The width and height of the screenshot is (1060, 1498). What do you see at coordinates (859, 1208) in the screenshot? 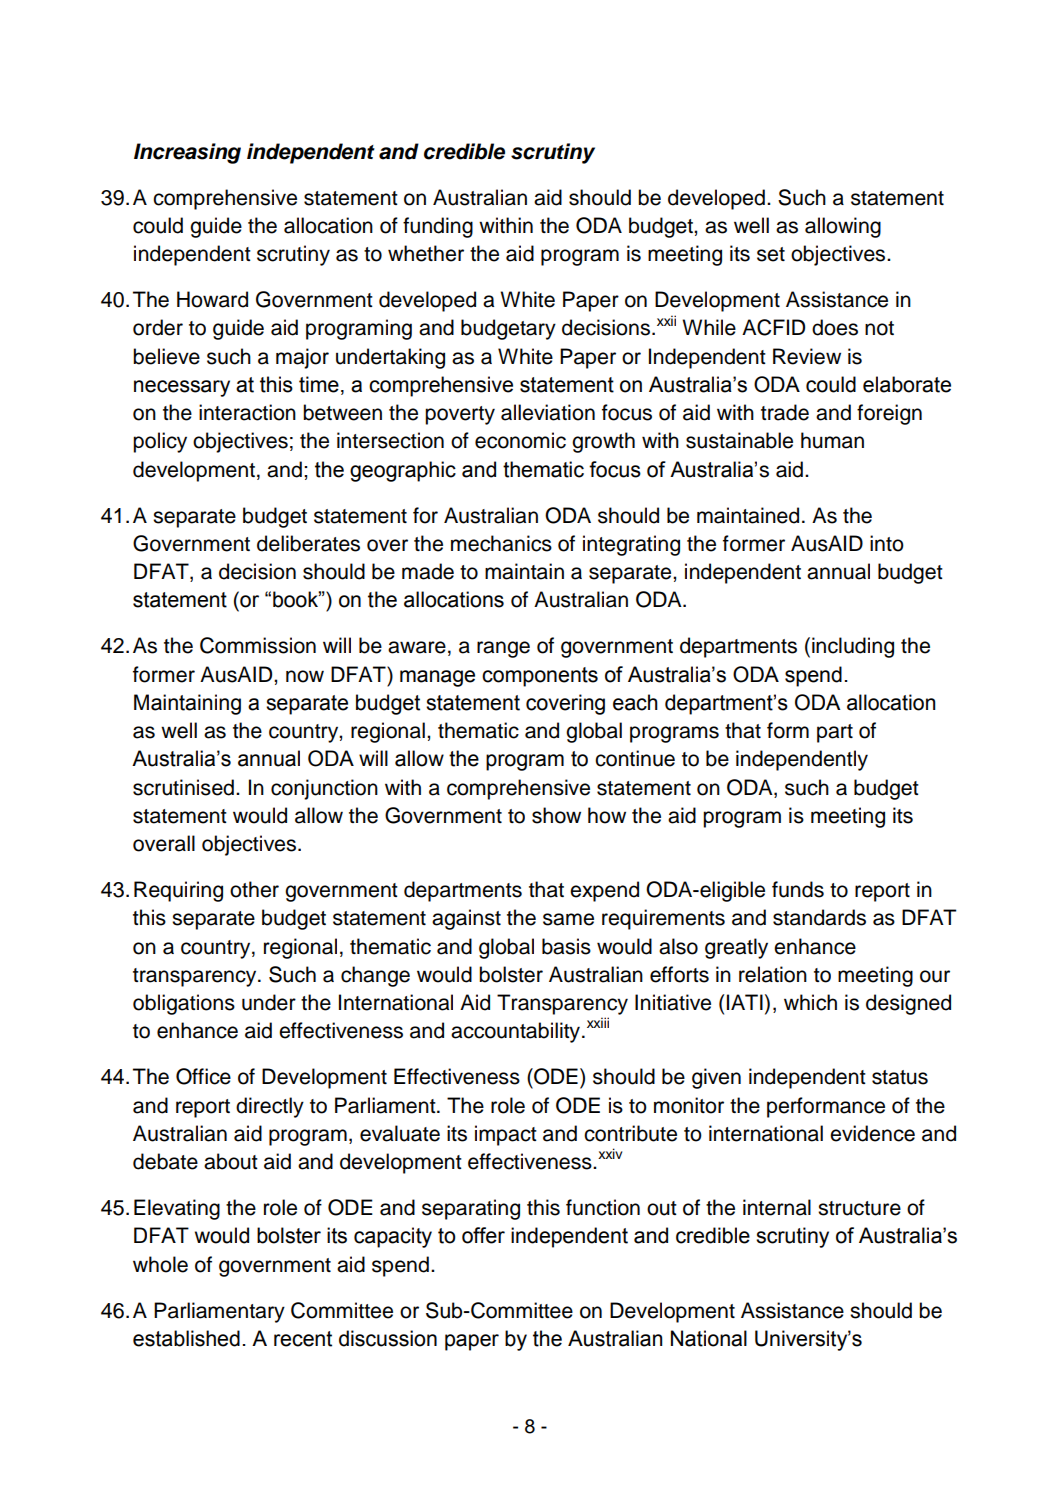
I see `structure` at bounding box center [859, 1208].
